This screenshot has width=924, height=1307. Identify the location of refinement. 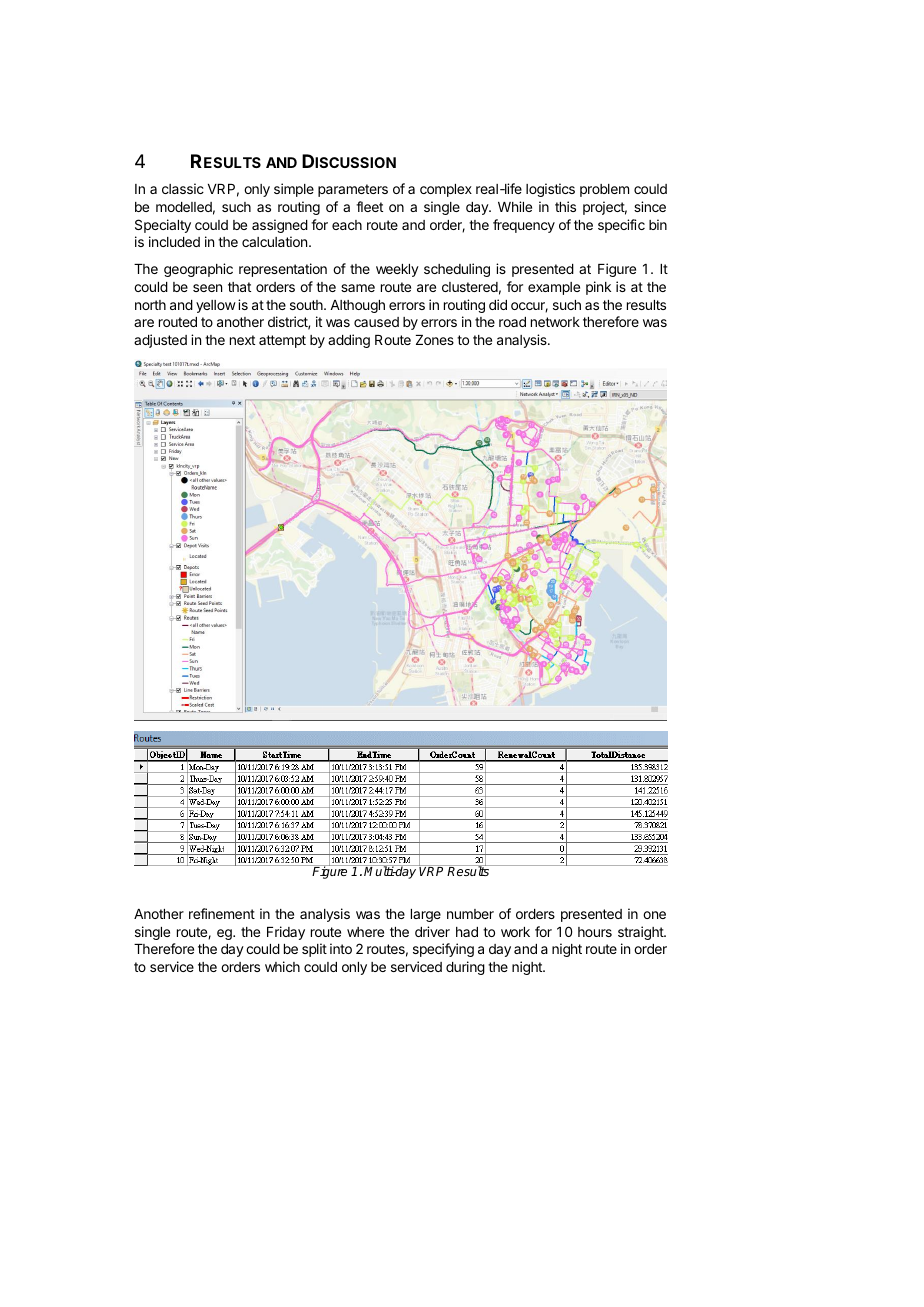
(222, 913).
